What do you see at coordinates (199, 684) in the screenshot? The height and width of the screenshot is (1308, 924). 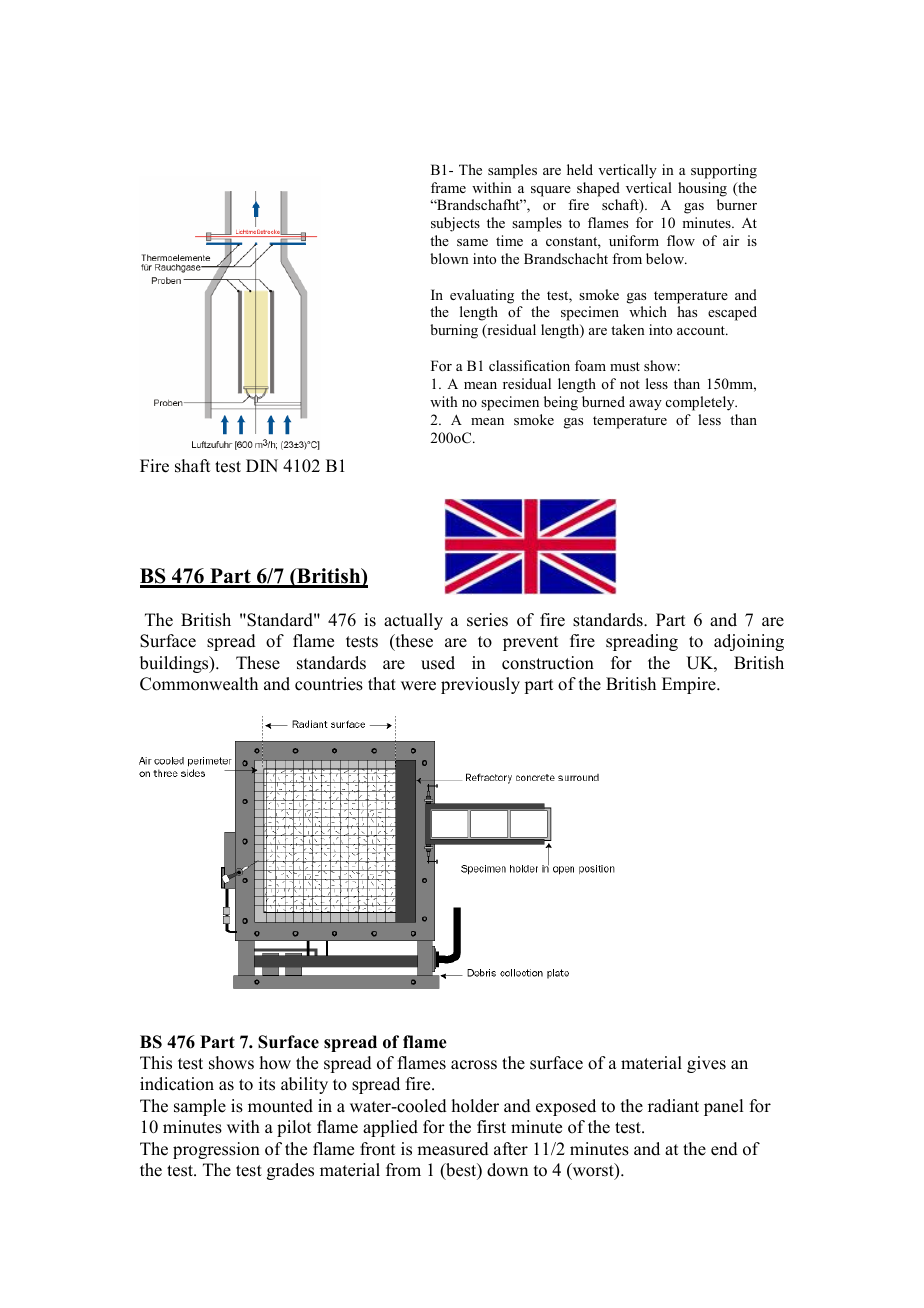 I see `Commonwealth` at bounding box center [199, 684].
